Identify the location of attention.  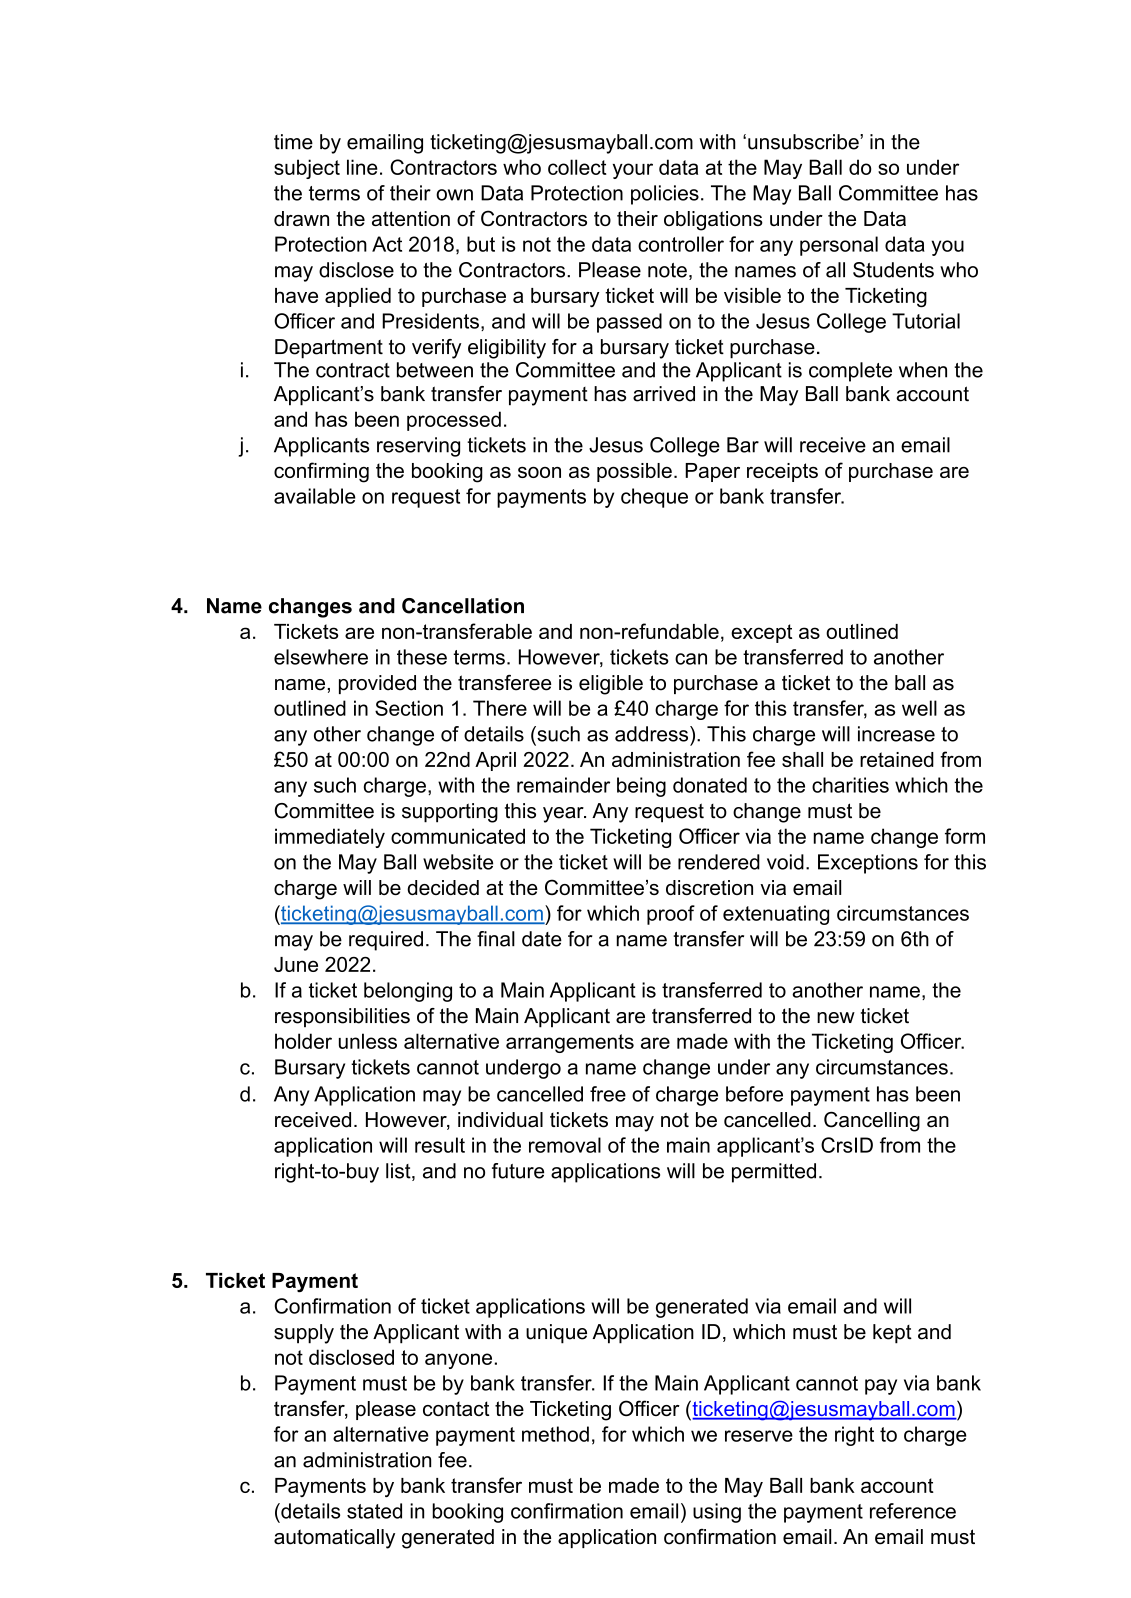
(411, 218).
